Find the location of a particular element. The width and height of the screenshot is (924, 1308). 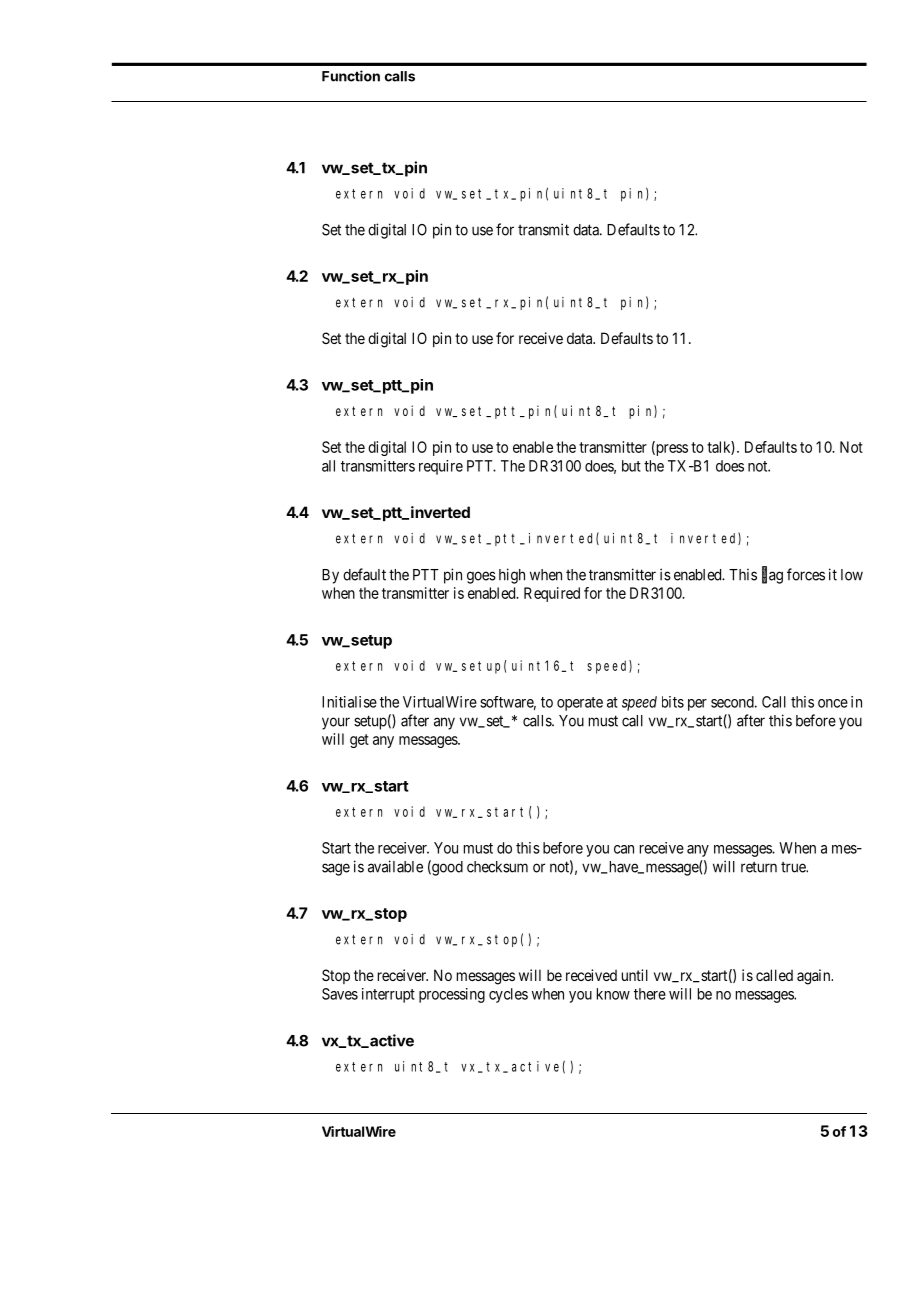

goes is located at coordinates (481, 577).
